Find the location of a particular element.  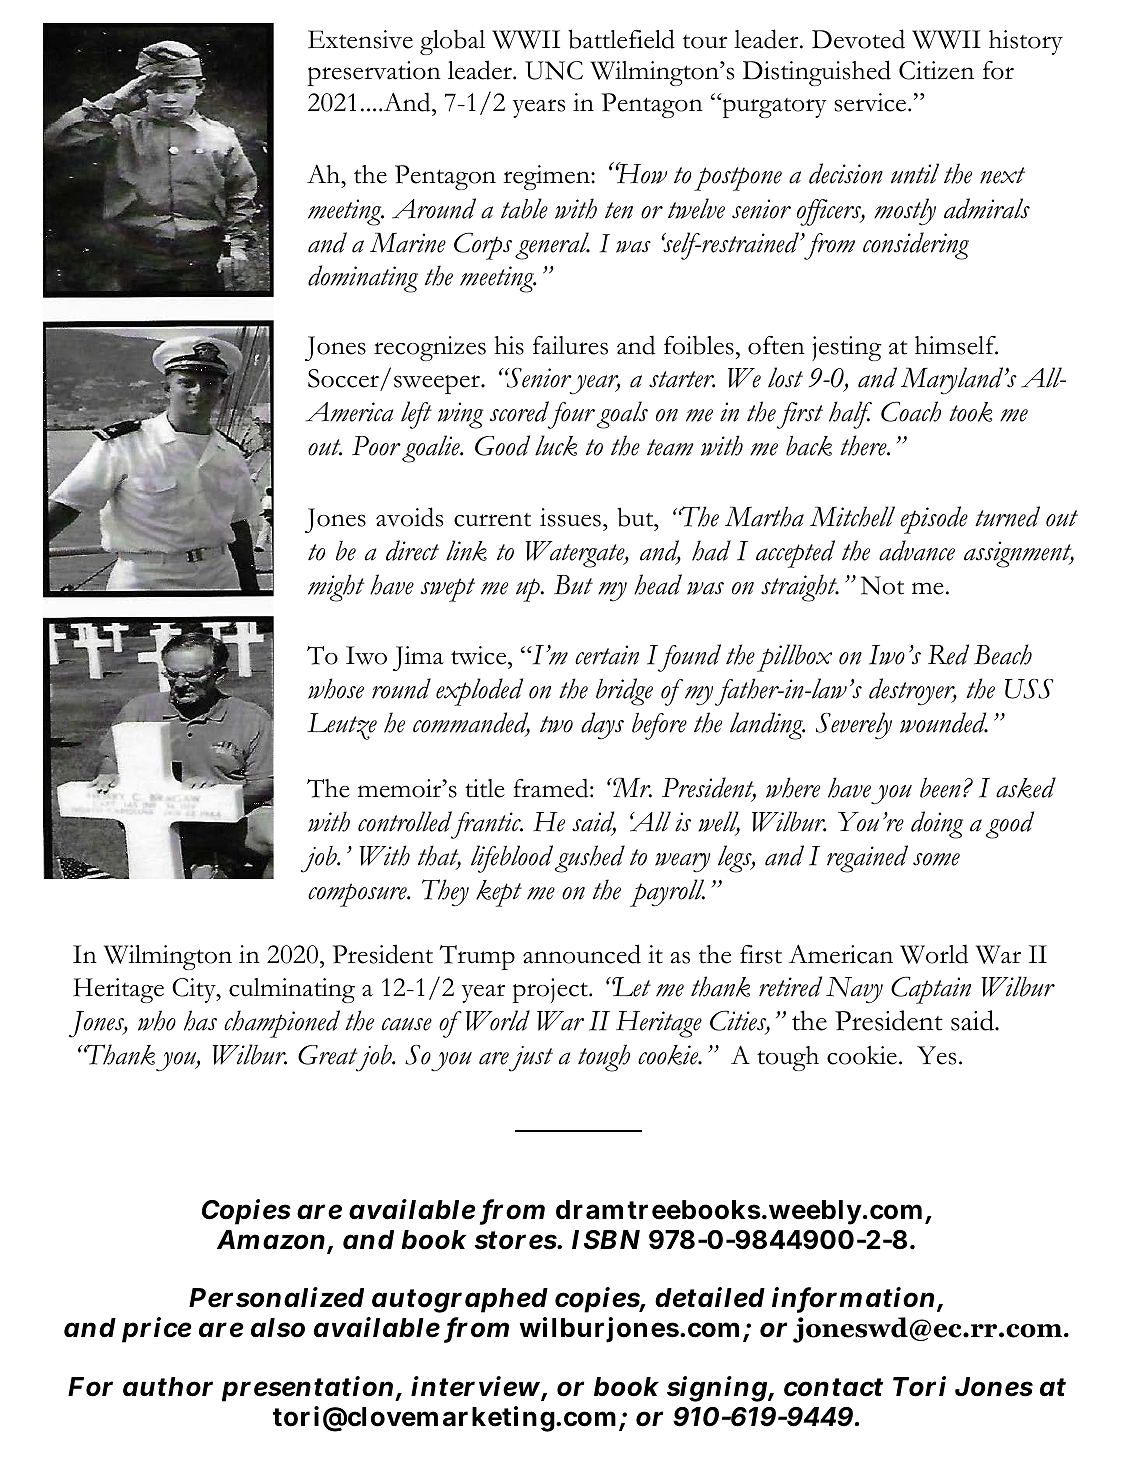

issues is located at coordinates (570, 517).
